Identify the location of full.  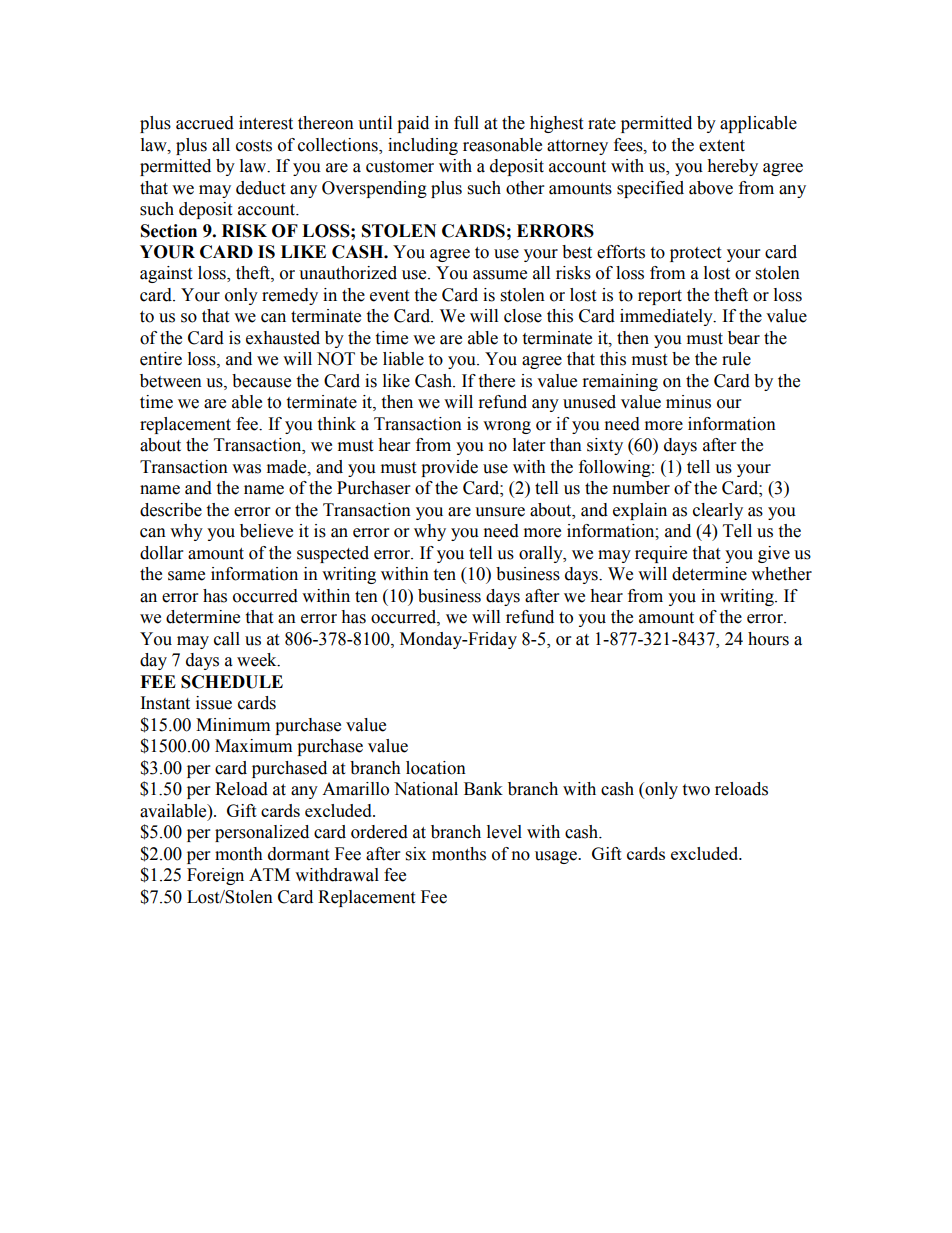
(466, 123).
